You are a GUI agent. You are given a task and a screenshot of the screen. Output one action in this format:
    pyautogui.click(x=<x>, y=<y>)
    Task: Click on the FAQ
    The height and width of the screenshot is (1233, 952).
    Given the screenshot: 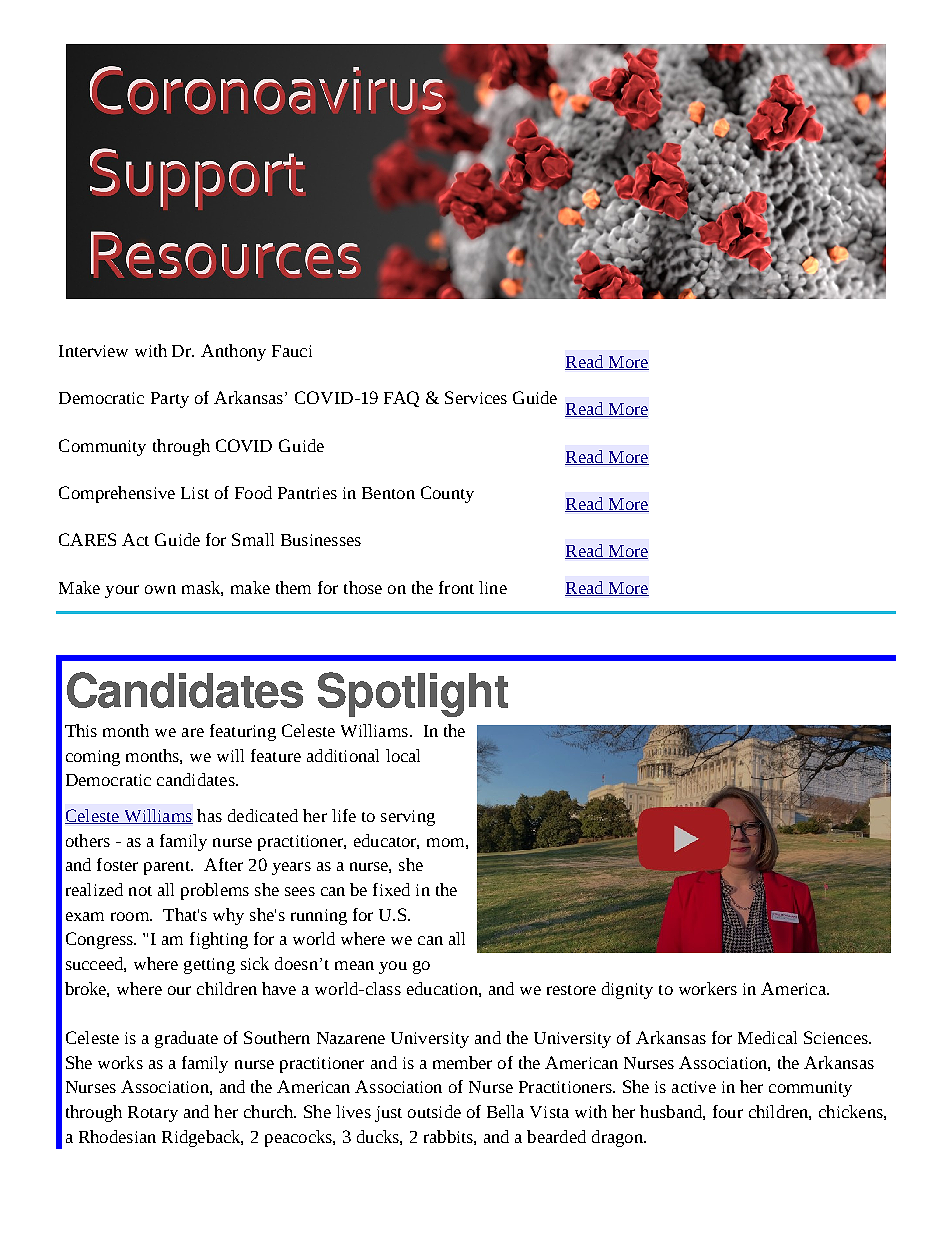 What is the action you would take?
    pyautogui.click(x=401, y=399)
